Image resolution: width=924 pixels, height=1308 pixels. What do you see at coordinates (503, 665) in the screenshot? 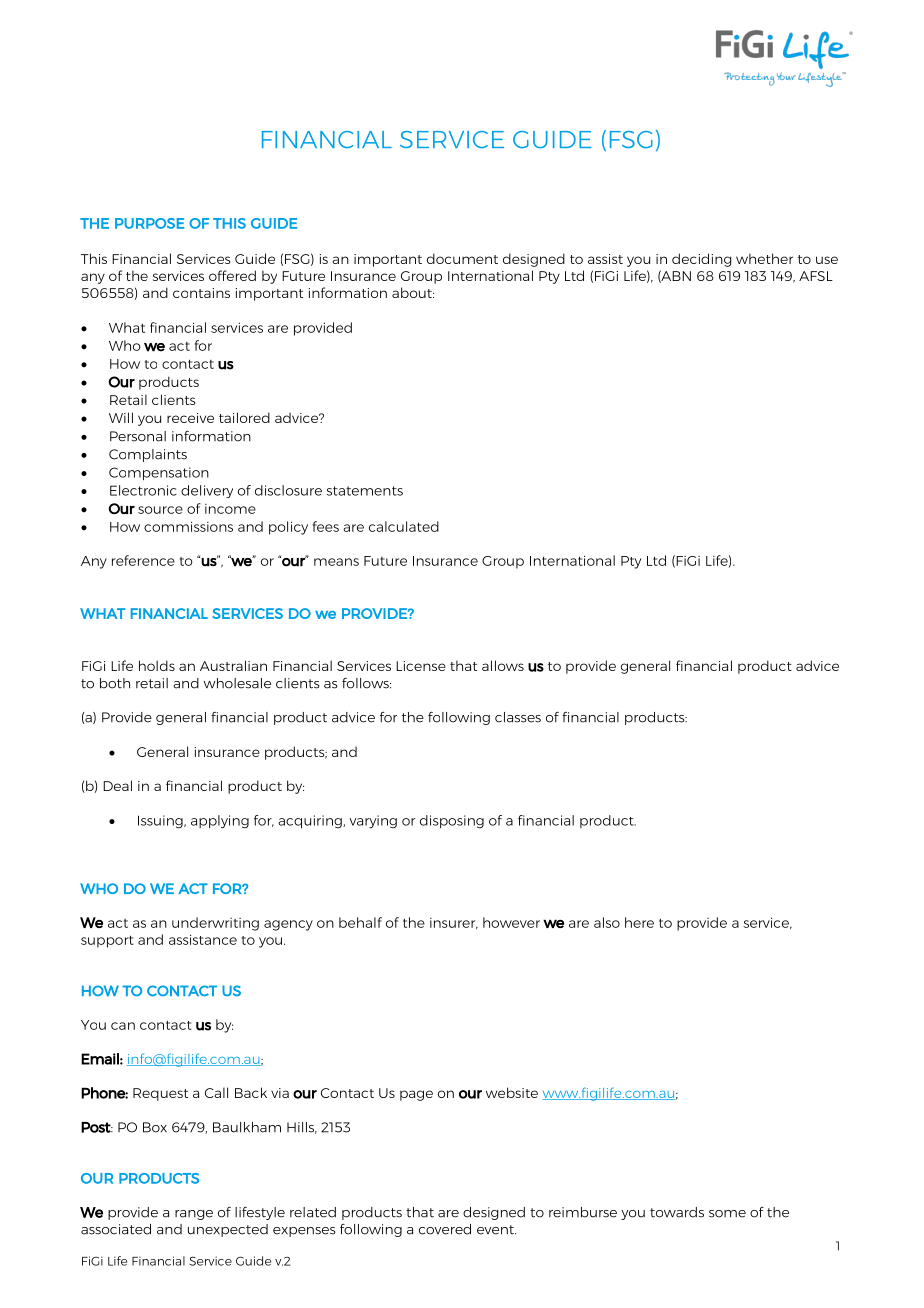
I see `allows` at bounding box center [503, 665].
